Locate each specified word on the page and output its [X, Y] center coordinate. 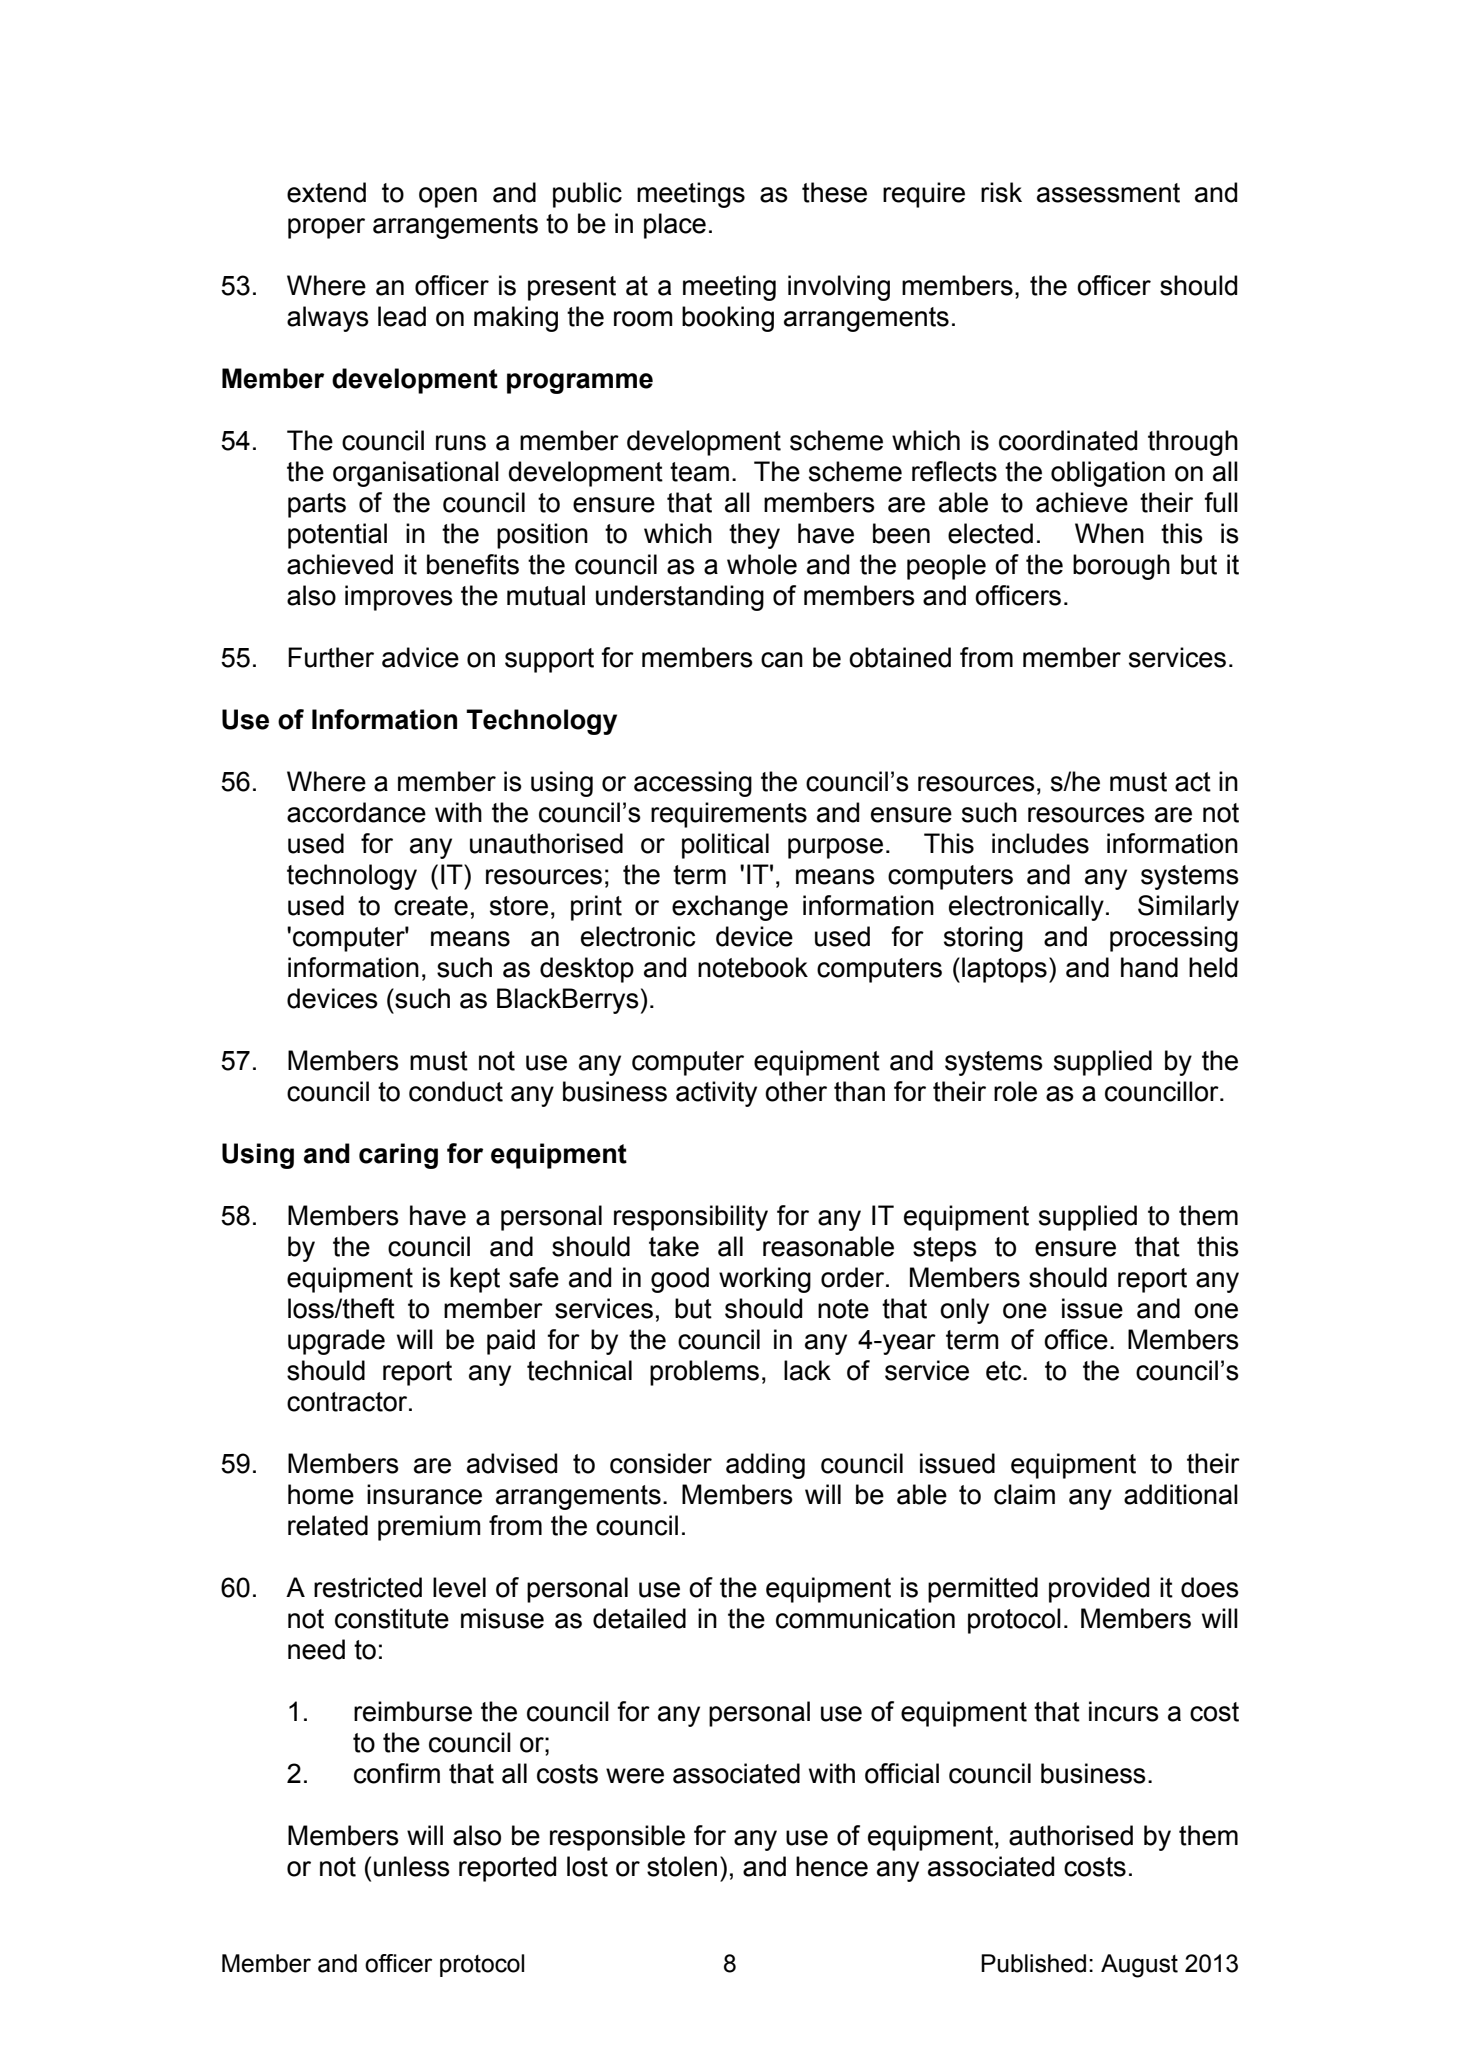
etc [1005, 1371]
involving [839, 288]
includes [1040, 843]
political [725, 846]
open [448, 197]
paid [511, 1342]
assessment [1108, 193]
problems [704, 1373]
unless [412, 1866]
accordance [356, 812]
